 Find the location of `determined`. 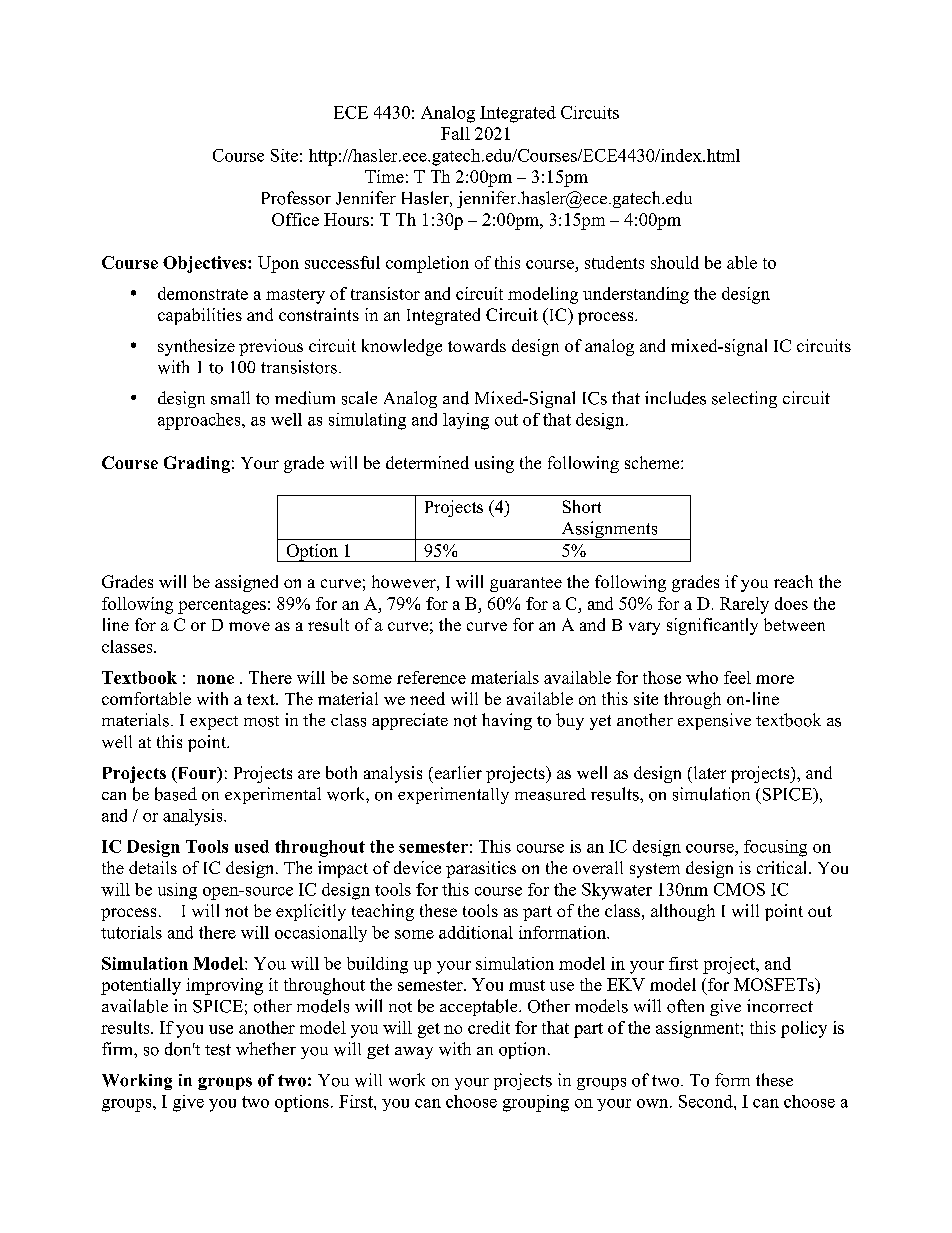

determined is located at coordinates (427, 462).
